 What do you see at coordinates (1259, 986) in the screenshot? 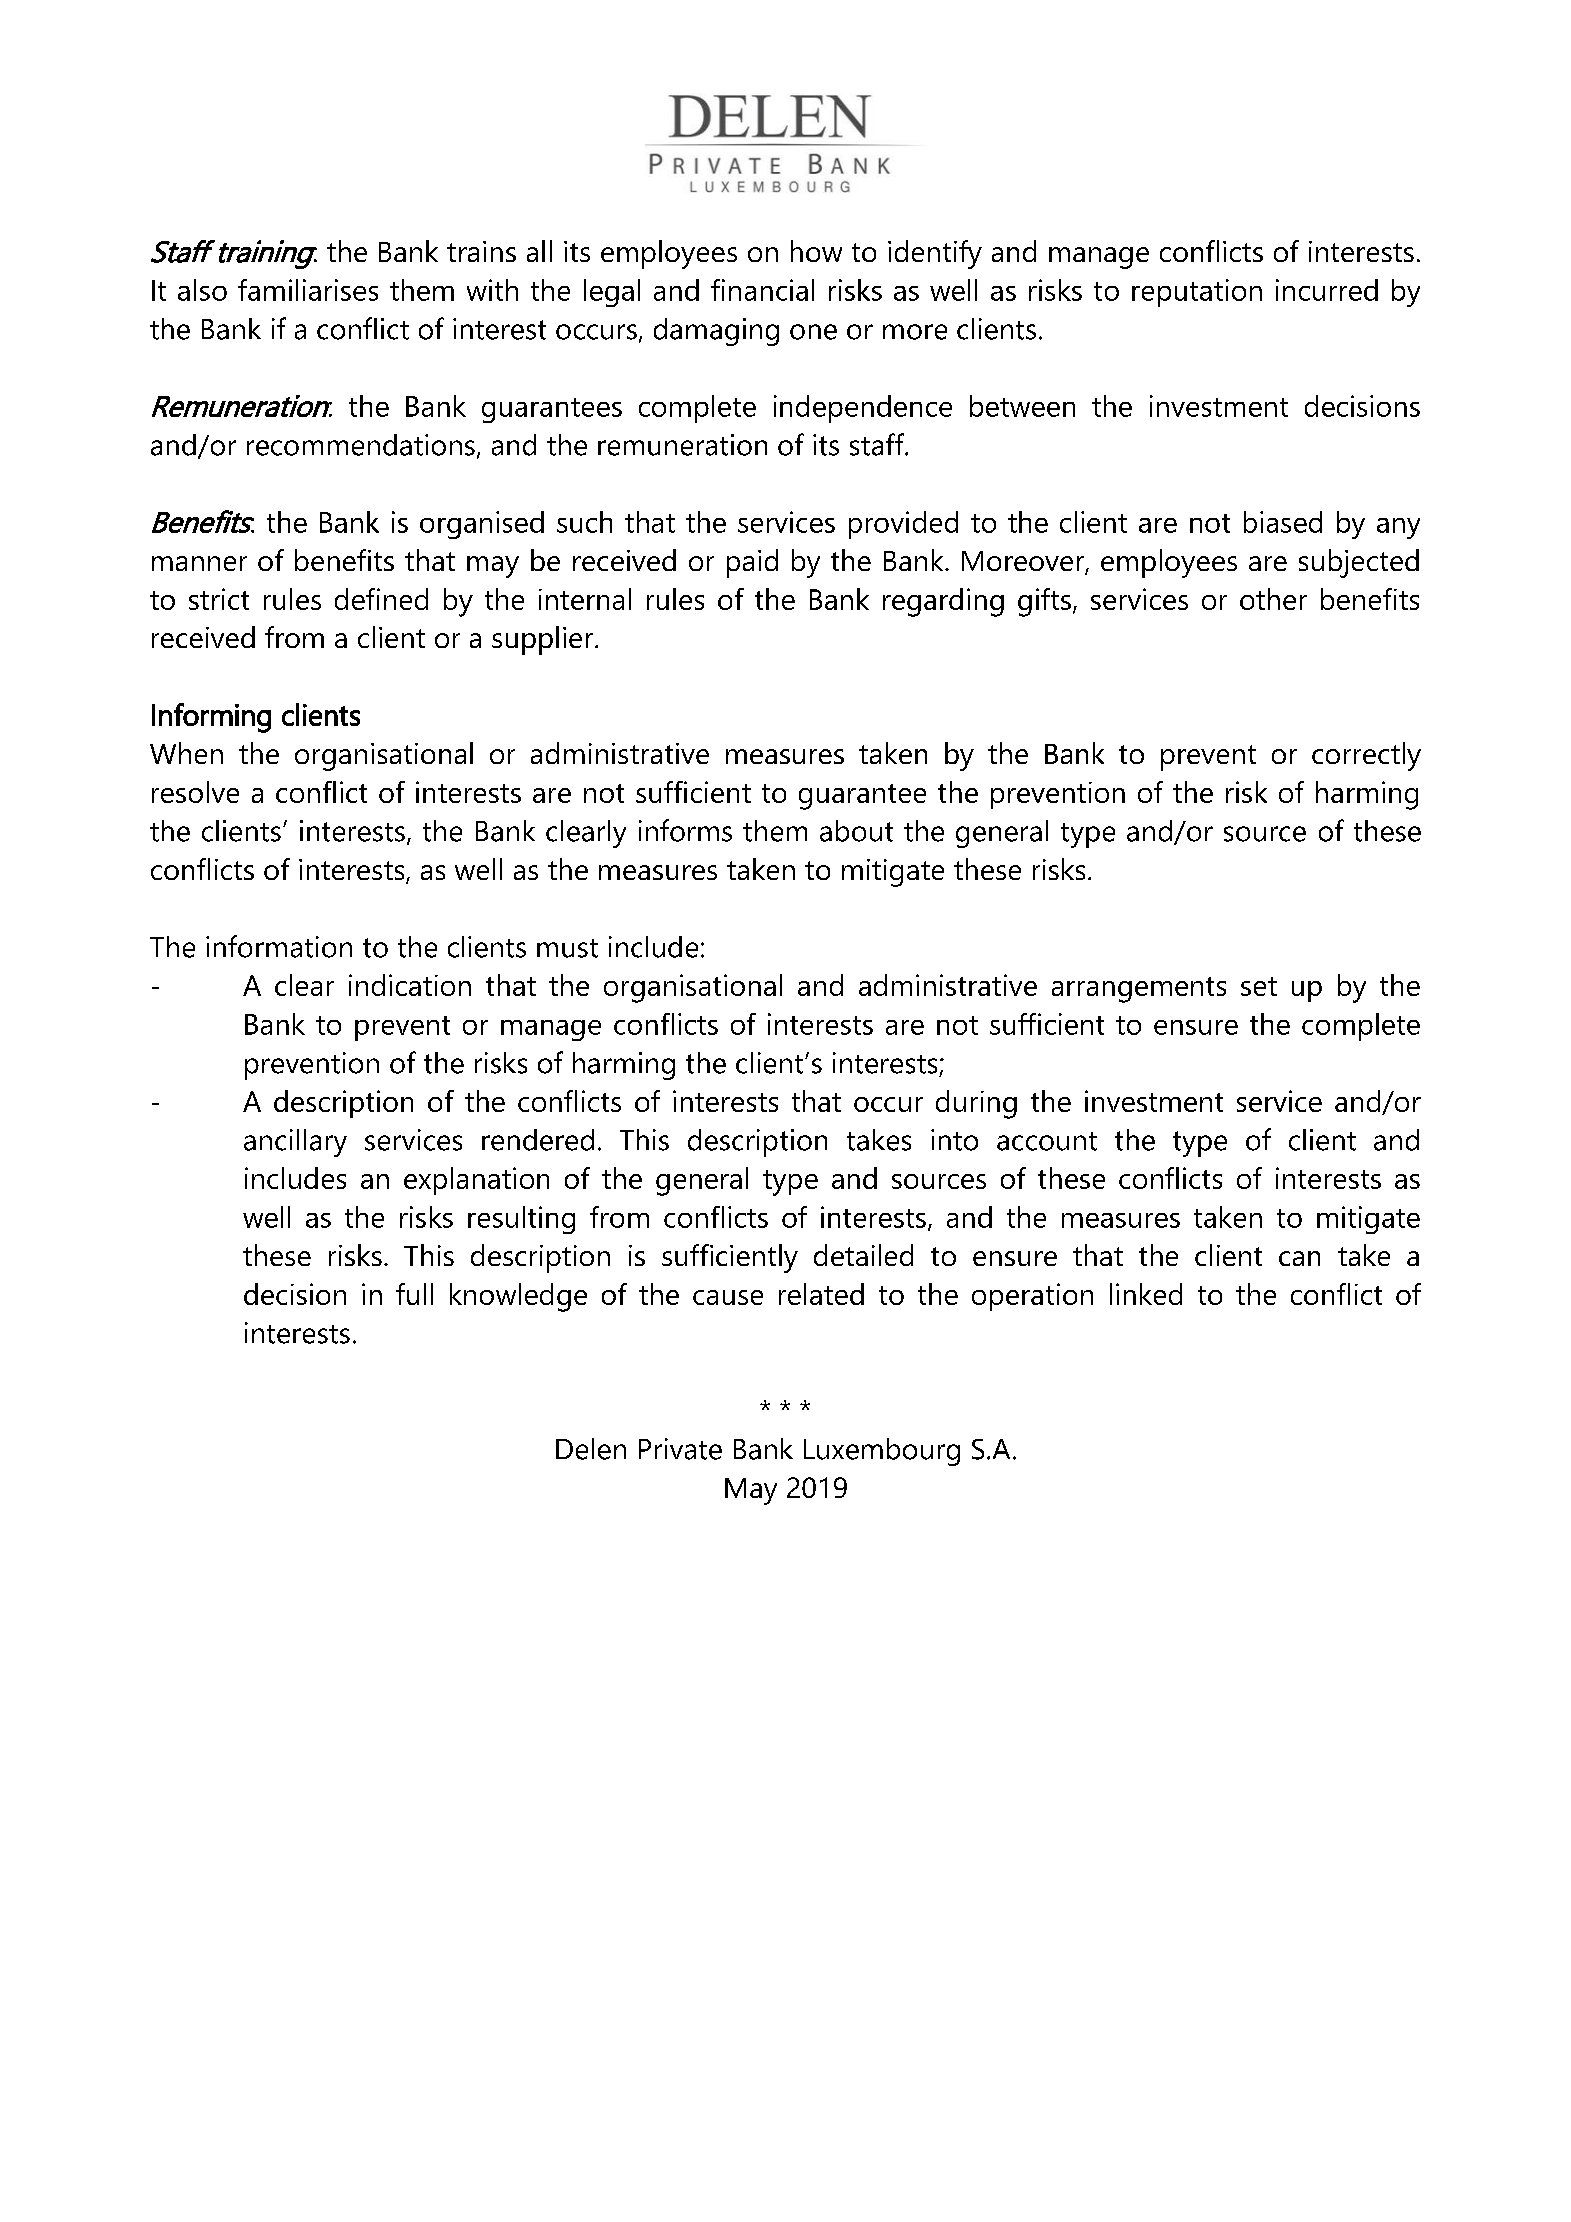
I see `set` at bounding box center [1259, 986].
